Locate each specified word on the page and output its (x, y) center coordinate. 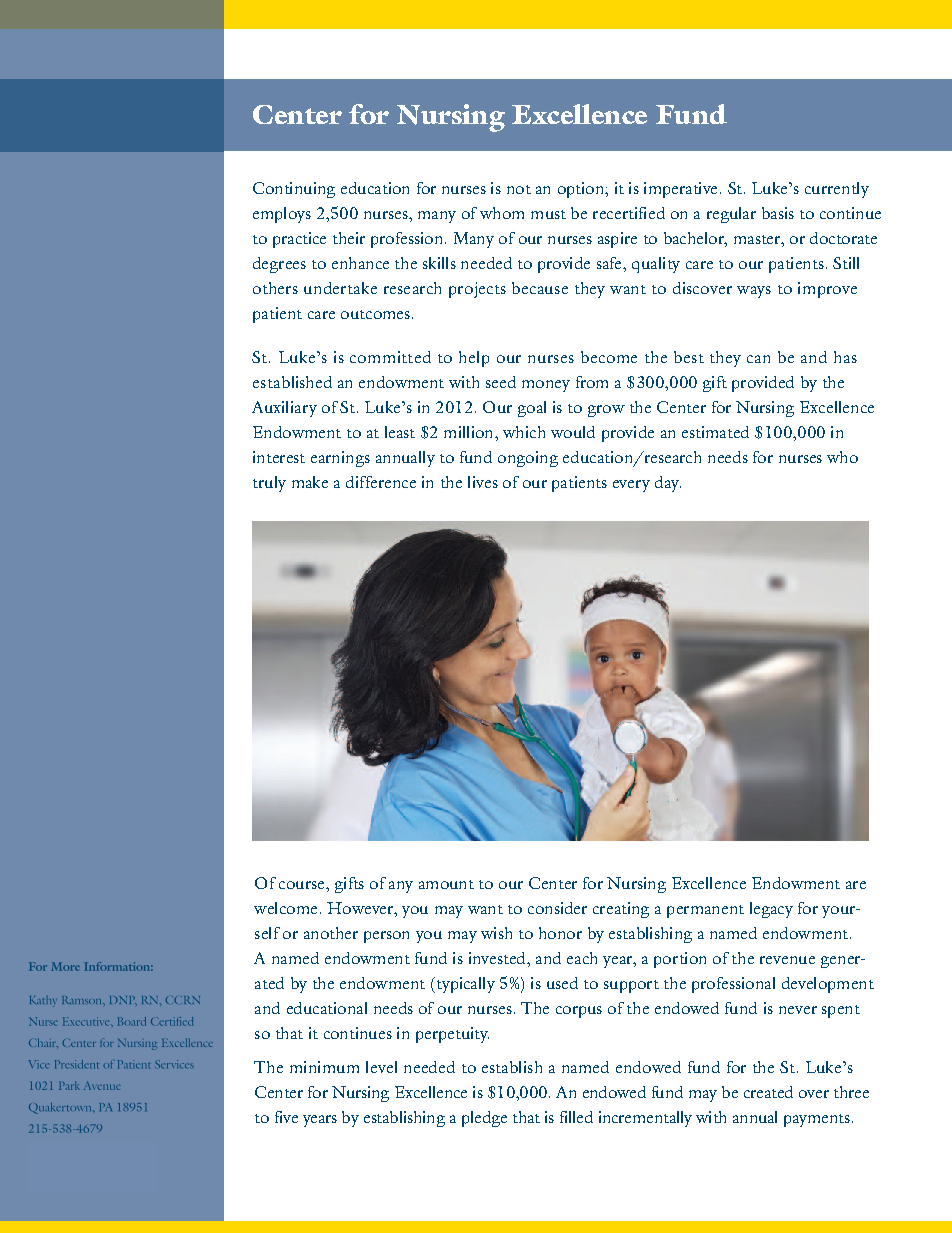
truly (269, 484)
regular (731, 215)
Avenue (102, 1085)
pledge (484, 1119)
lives (483, 482)
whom (502, 213)
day (668, 484)
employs (282, 215)
